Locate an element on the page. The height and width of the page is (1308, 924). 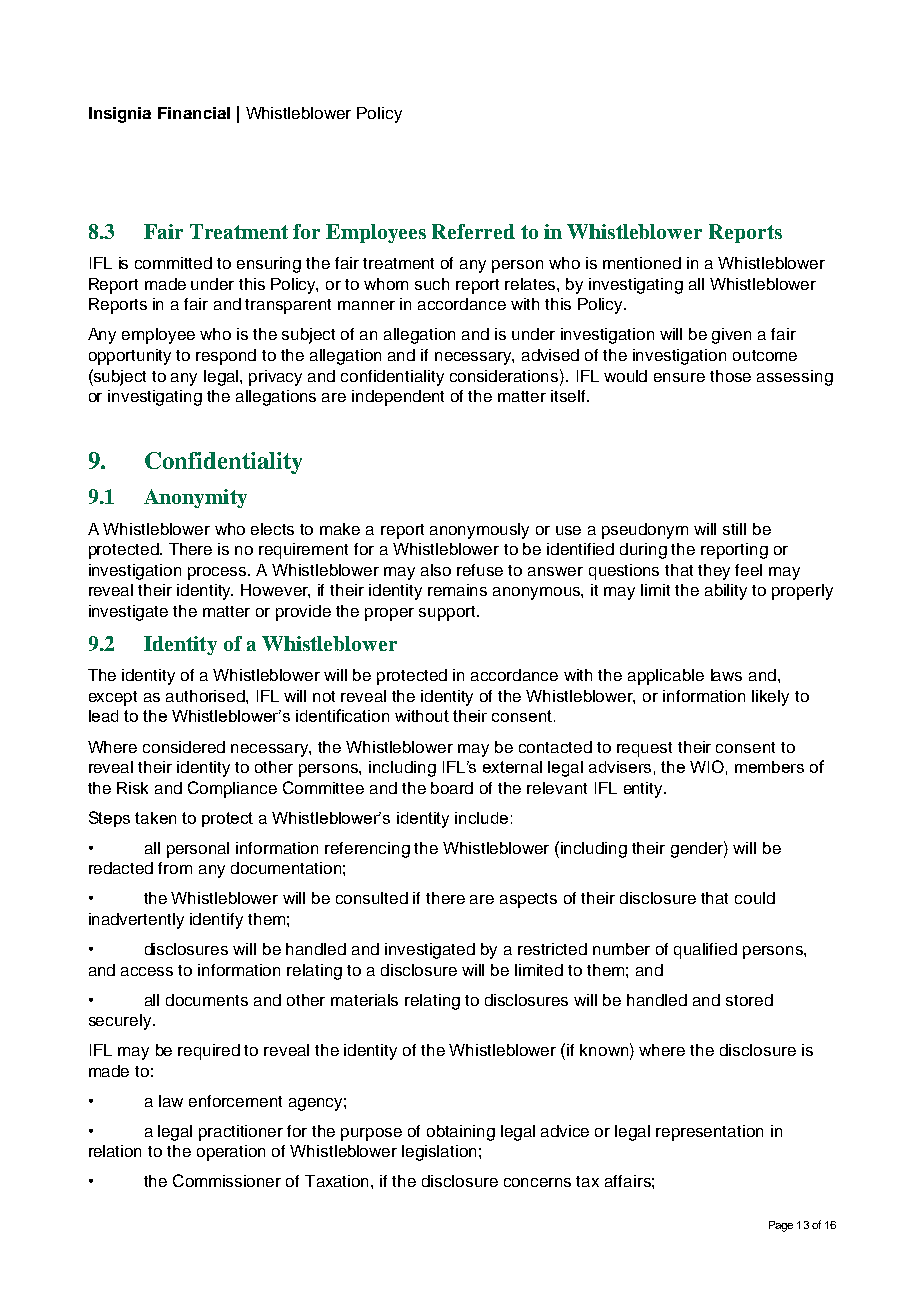
Financial is located at coordinates (194, 113).
